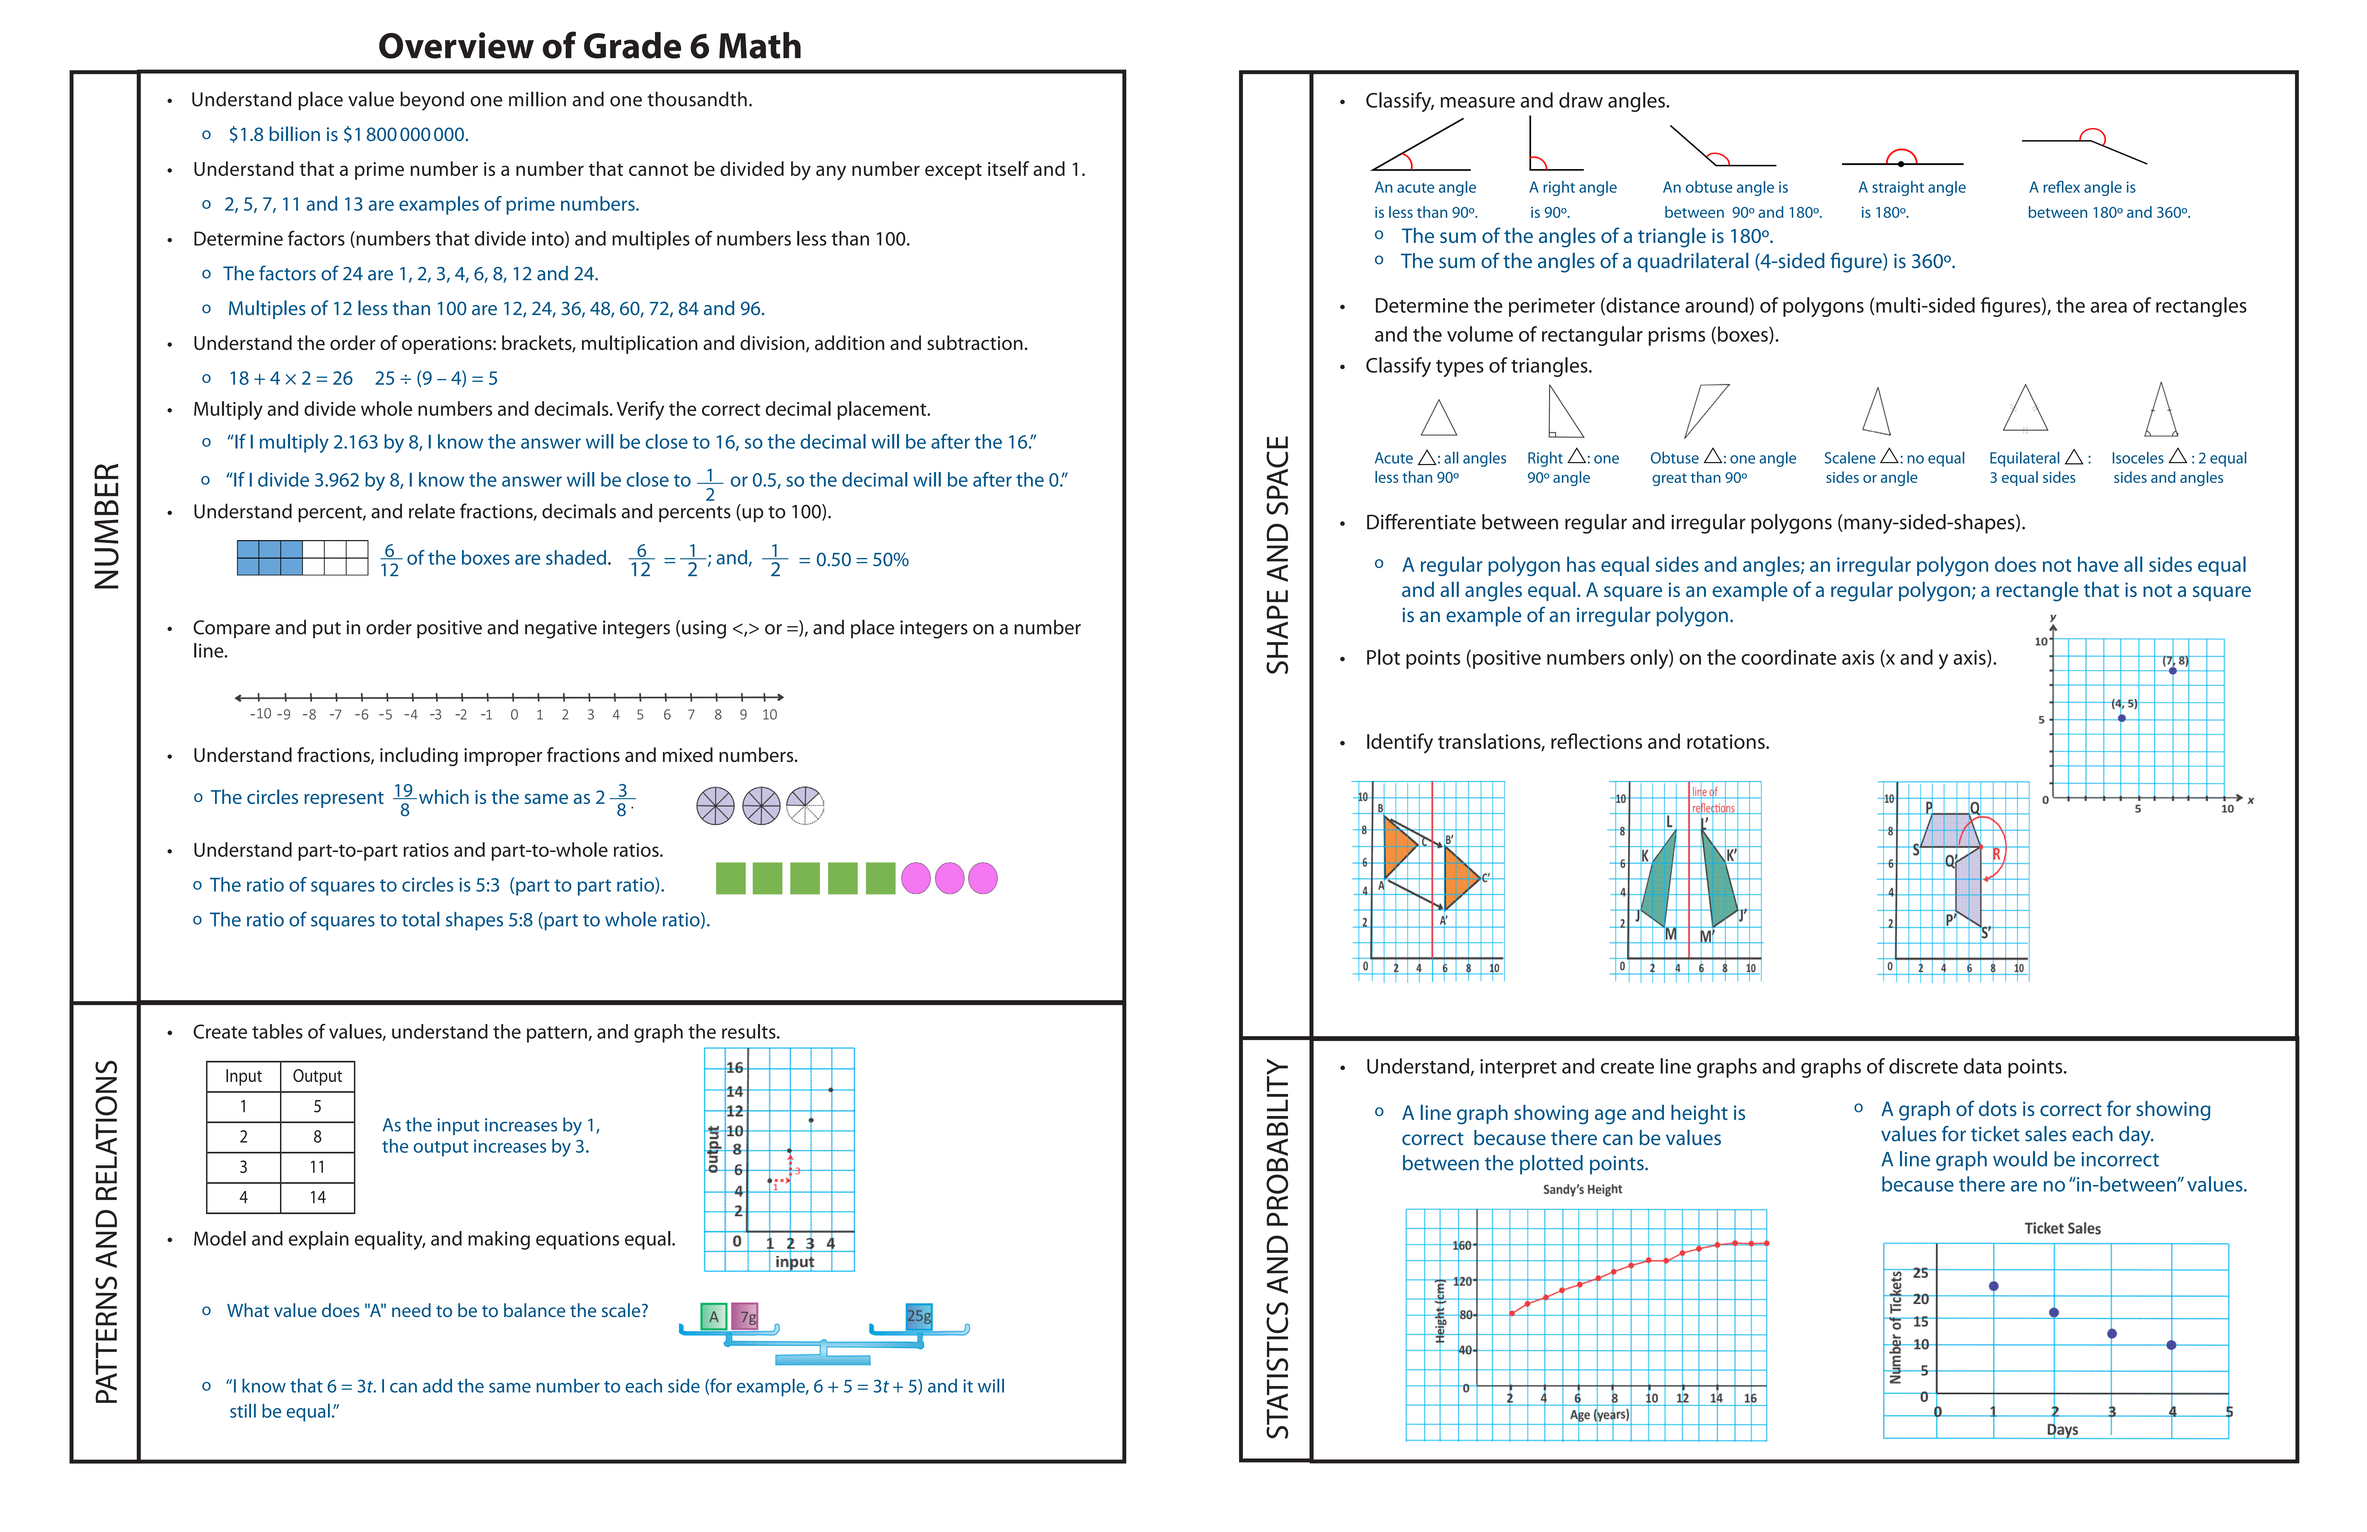 This screenshot has width=2367, height=1532. I want to click on straight, so click(1898, 188).
